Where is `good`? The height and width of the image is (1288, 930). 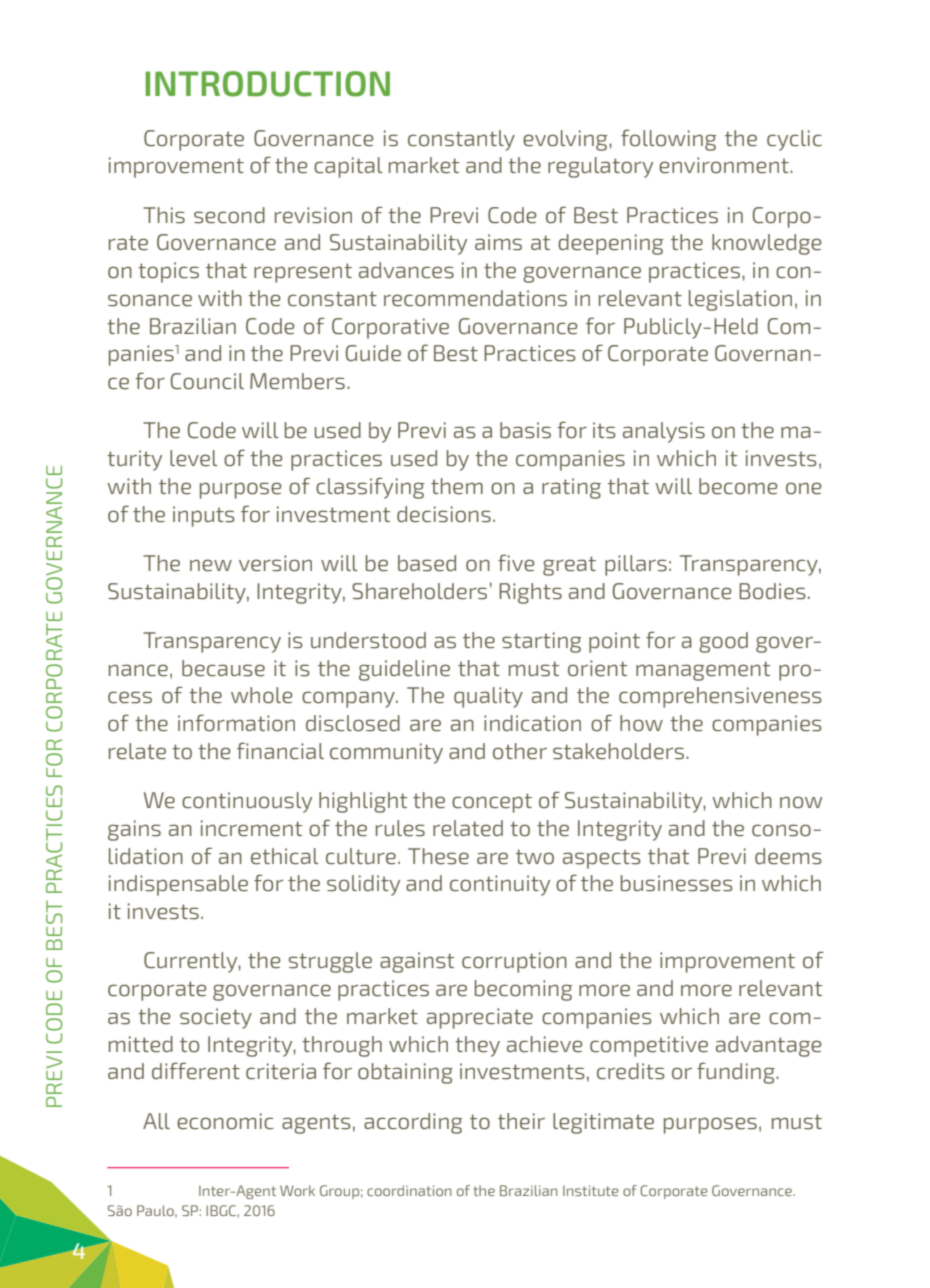 good is located at coordinates (723, 642).
